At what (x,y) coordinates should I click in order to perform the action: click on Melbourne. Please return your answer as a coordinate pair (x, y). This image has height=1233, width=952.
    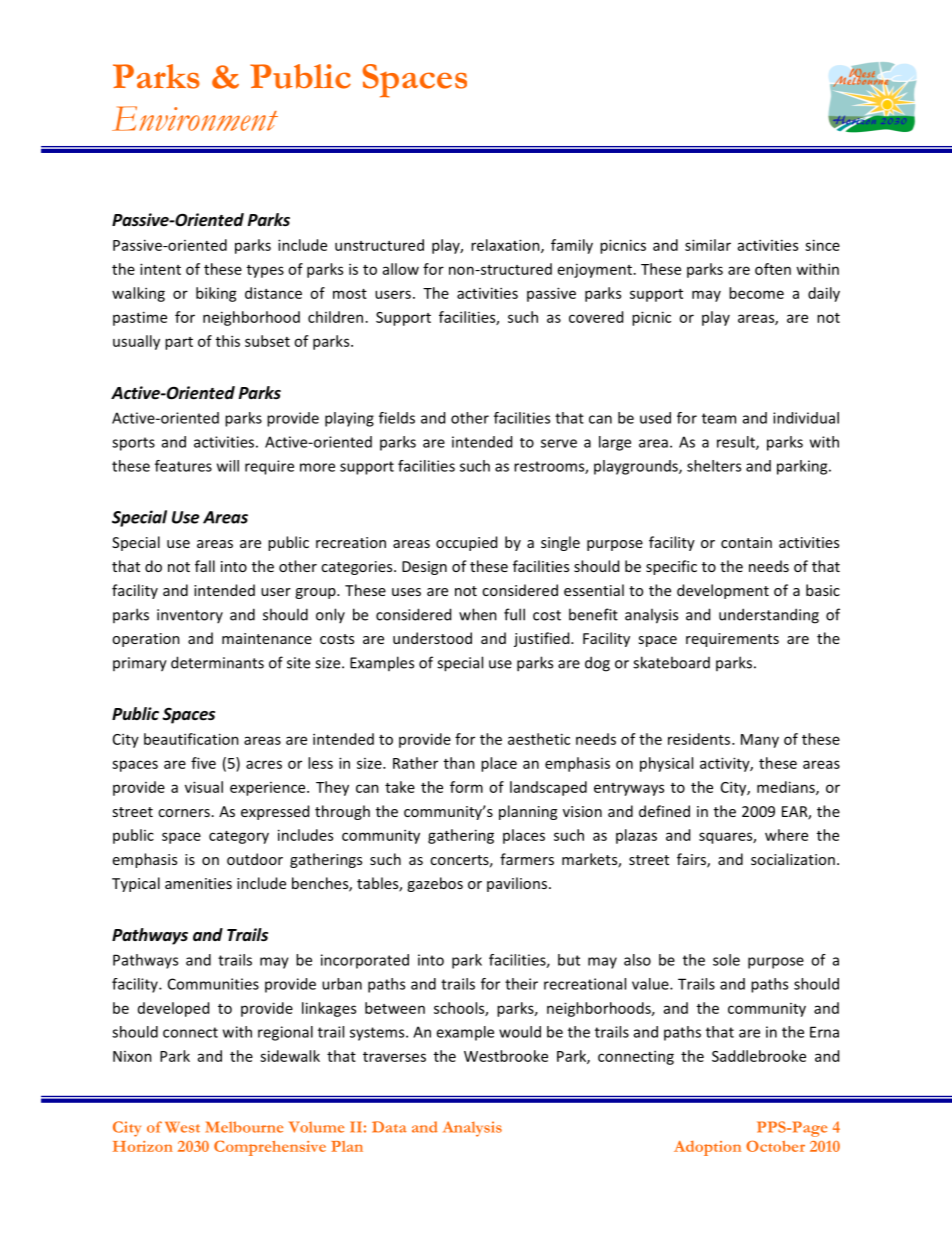
    Looking at the image, I should click on (244, 1127).
